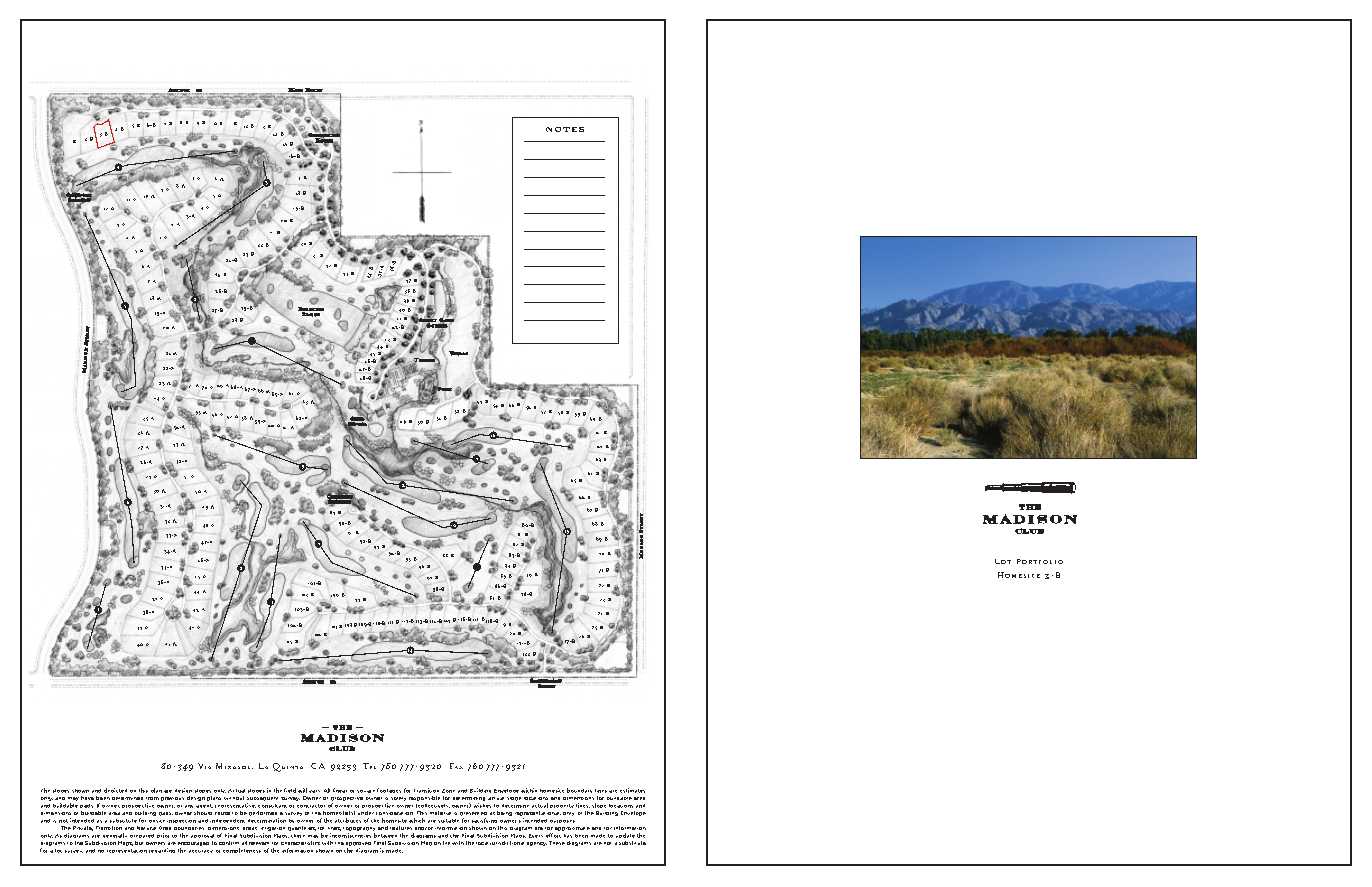 The image size is (1372, 887). Describe the element at coordinates (204, 766) in the page. I see `Via` at that location.
